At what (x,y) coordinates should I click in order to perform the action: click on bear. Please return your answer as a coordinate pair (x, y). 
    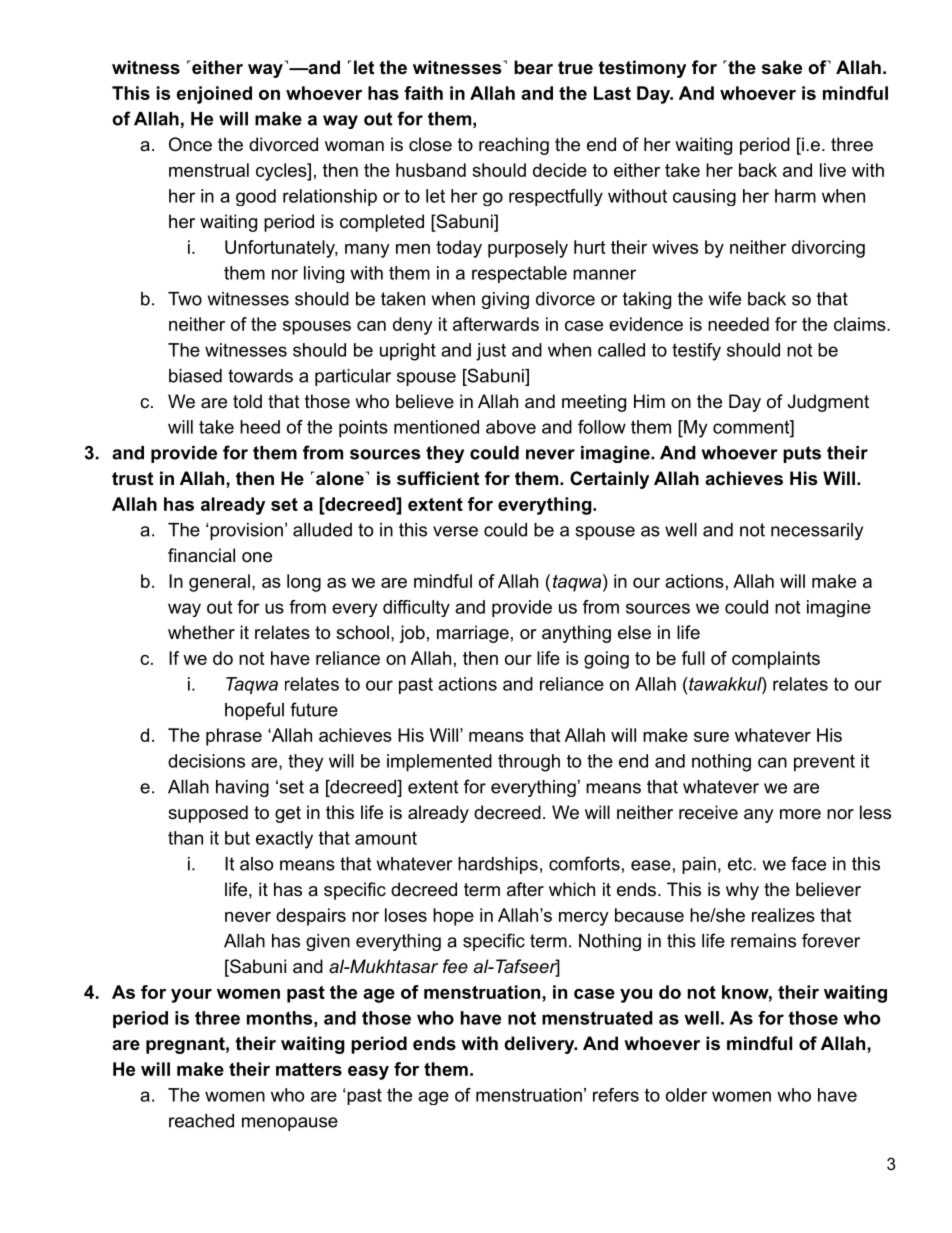
    Looking at the image, I should click on (533, 67).
